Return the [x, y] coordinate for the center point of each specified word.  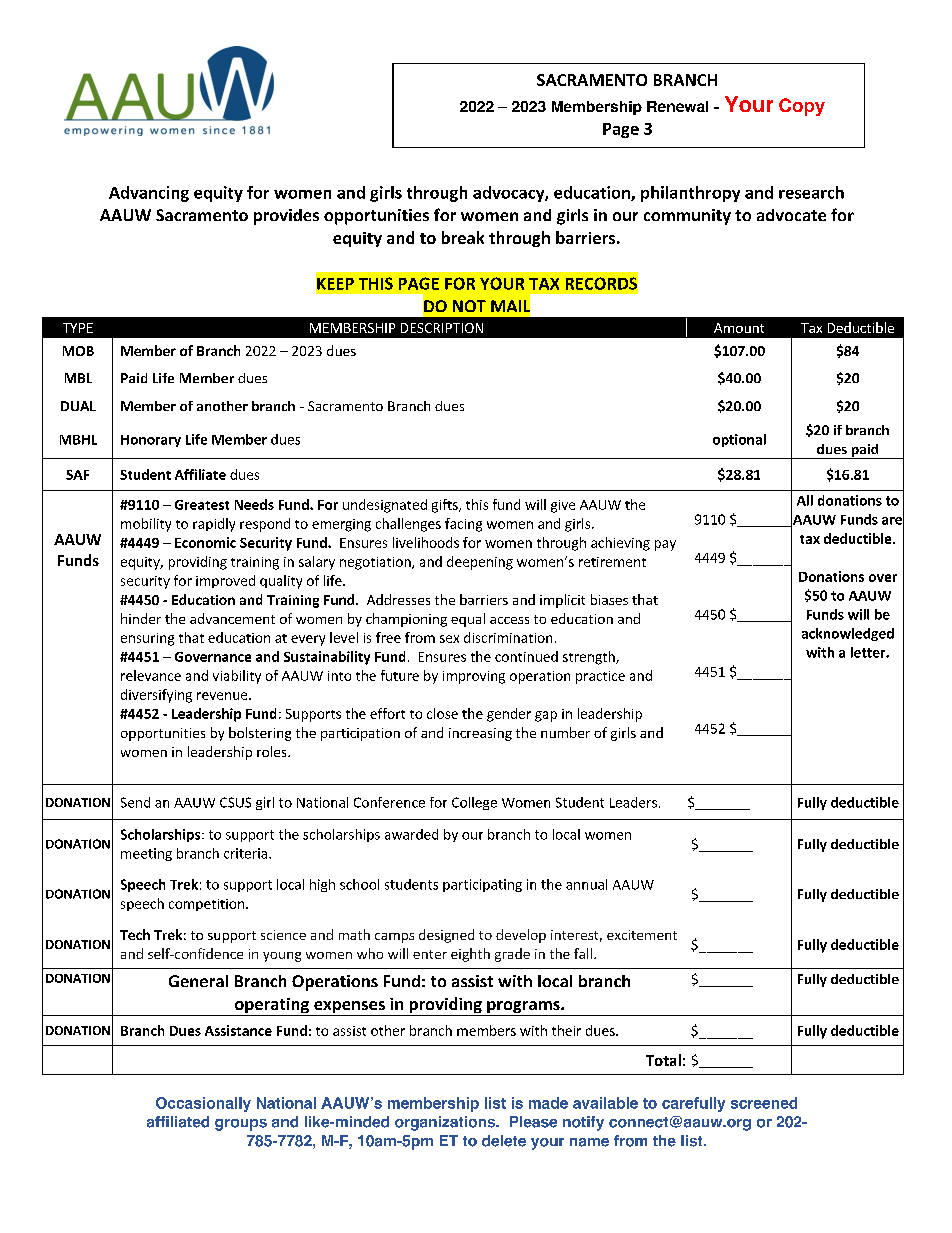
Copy [802, 107]
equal [468, 620]
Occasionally [203, 1104]
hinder [141, 618]
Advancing [149, 194]
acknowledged [848, 634]
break [463, 237]
